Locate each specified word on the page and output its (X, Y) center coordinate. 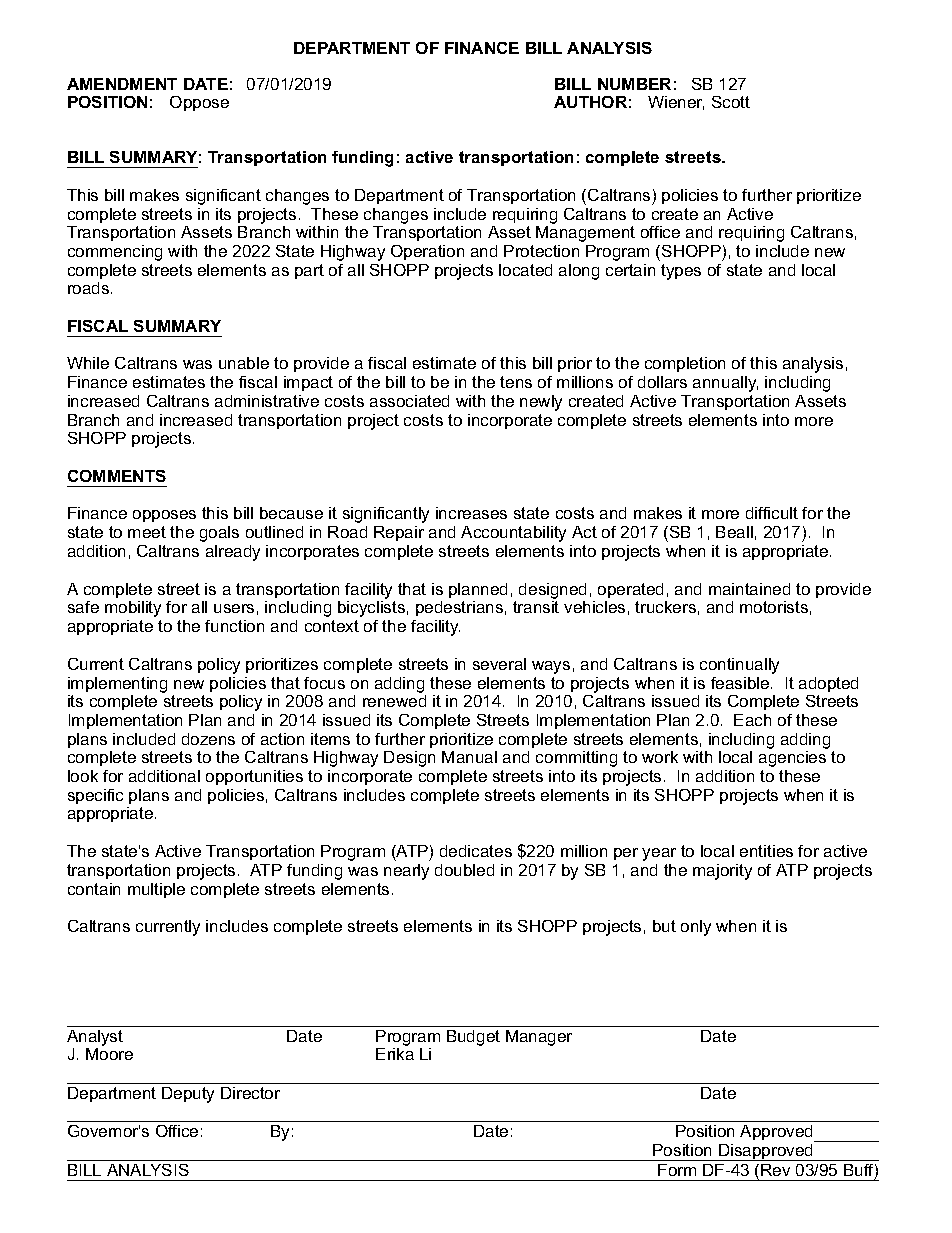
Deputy (188, 1095)
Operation (427, 252)
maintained (749, 589)
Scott (731, 102)
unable (244, 363)
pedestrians (459, 608)
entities (766, 851)
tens (516, 382)
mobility (133, 609)
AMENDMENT (122, 84)
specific (95, 796)
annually (725, 384)
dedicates (476, 851)
